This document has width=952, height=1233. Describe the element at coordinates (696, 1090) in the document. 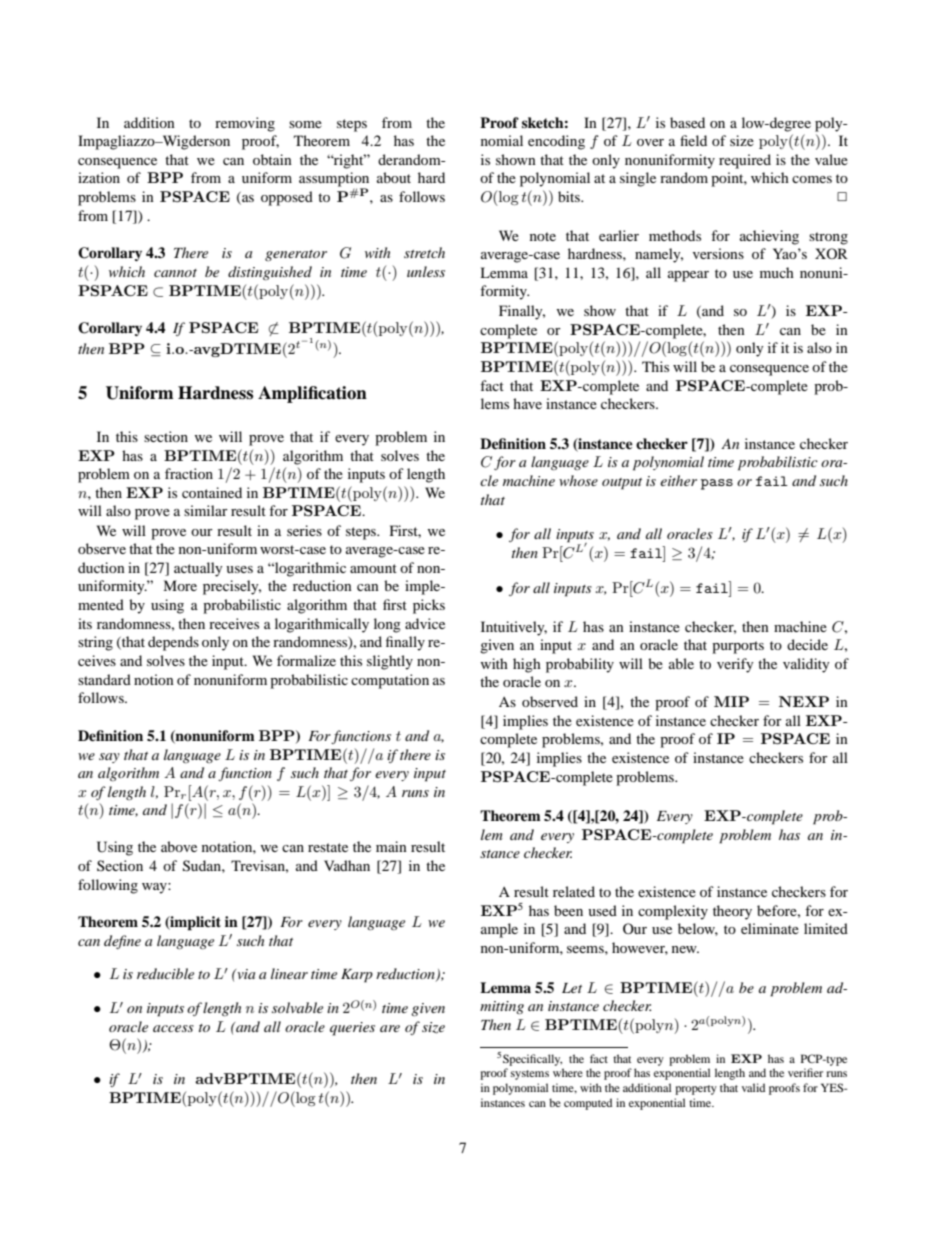

I see `property` at that location.
